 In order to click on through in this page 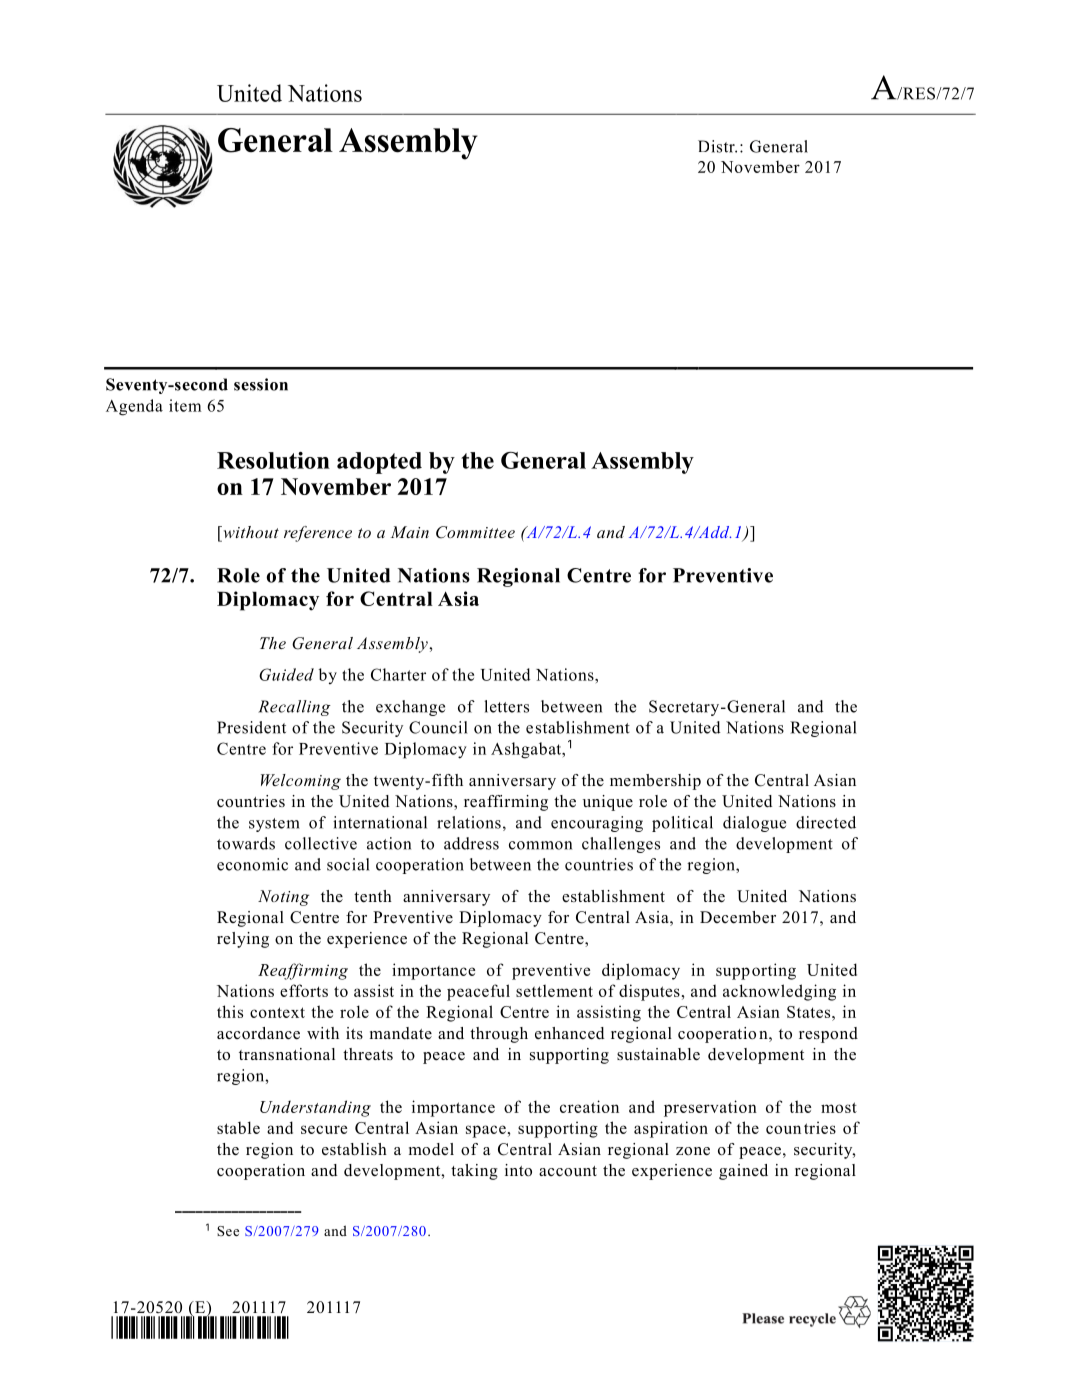, I will do `click(499, 1035)`.
